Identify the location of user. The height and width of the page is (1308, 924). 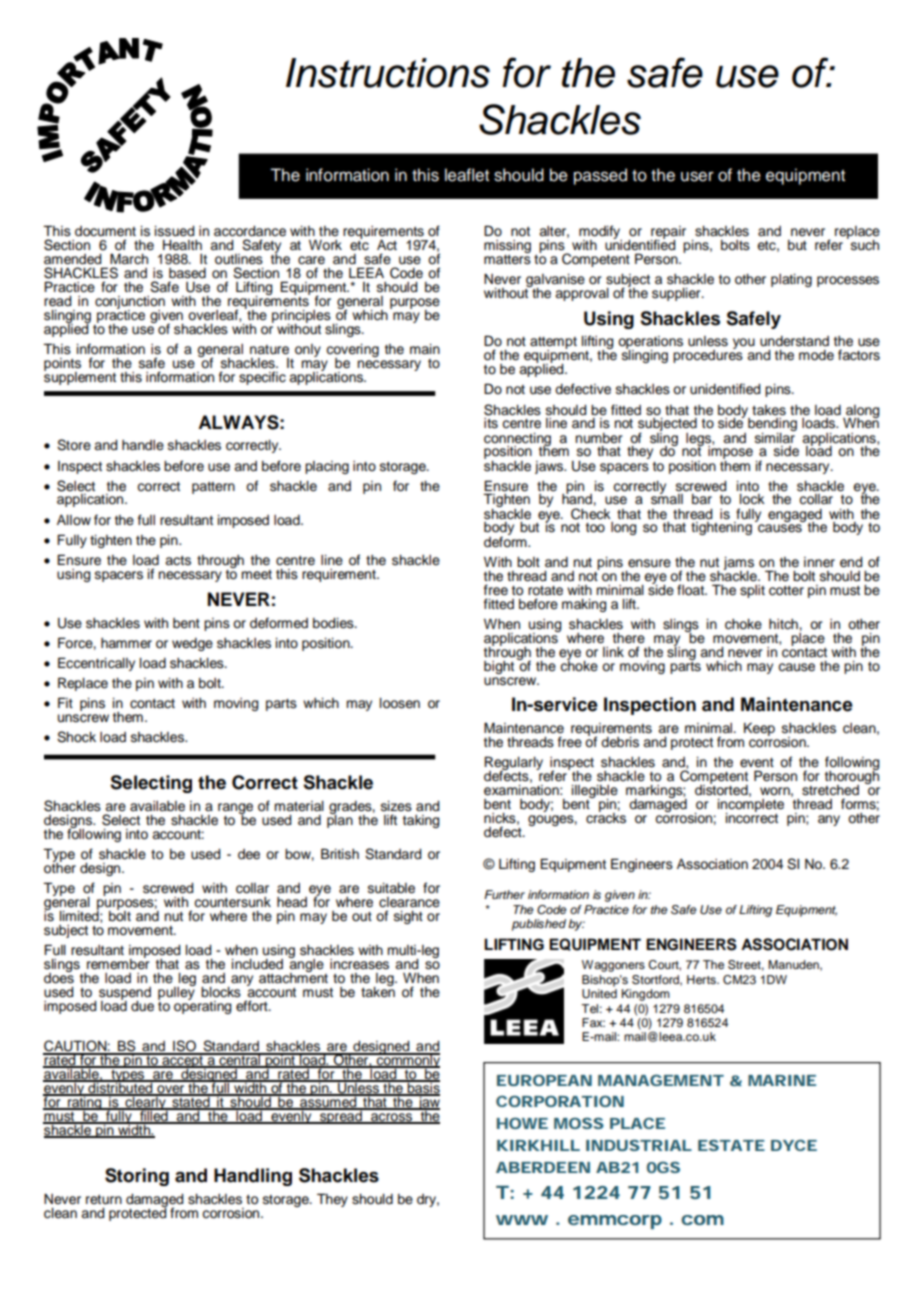
(697, 176).
